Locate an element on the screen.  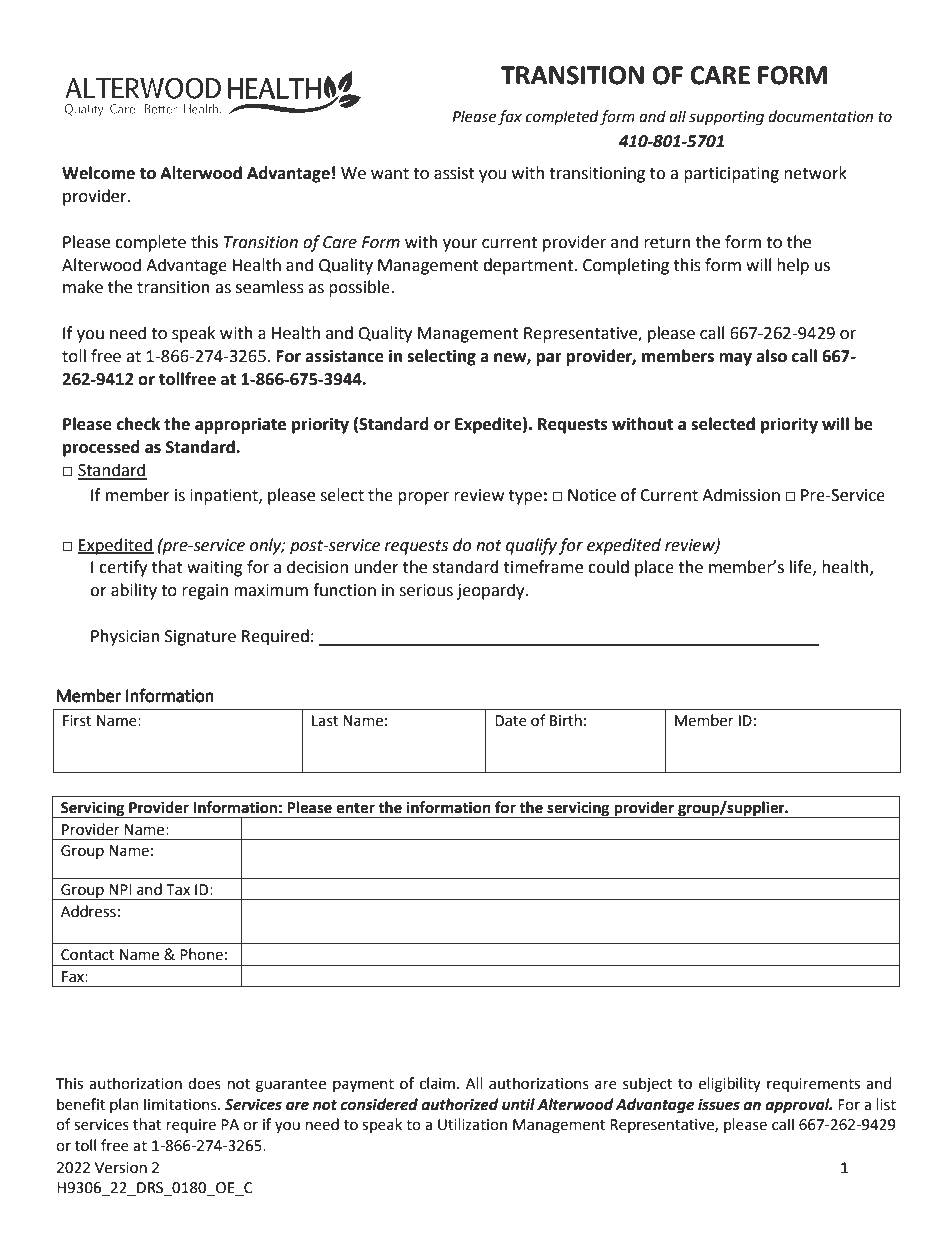
Signature is located at coordinates (200, 638).
